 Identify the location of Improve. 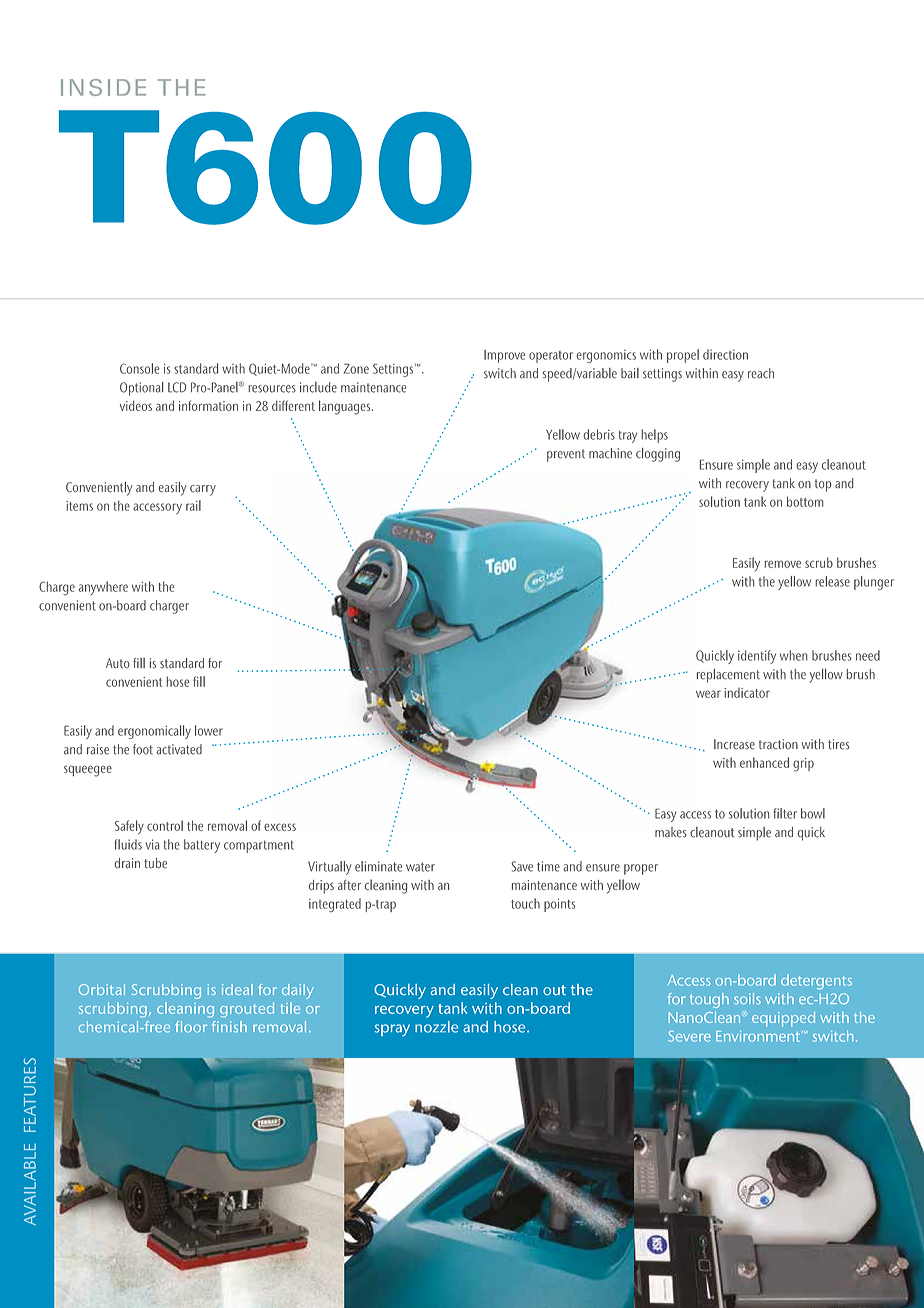
(504, 356).
